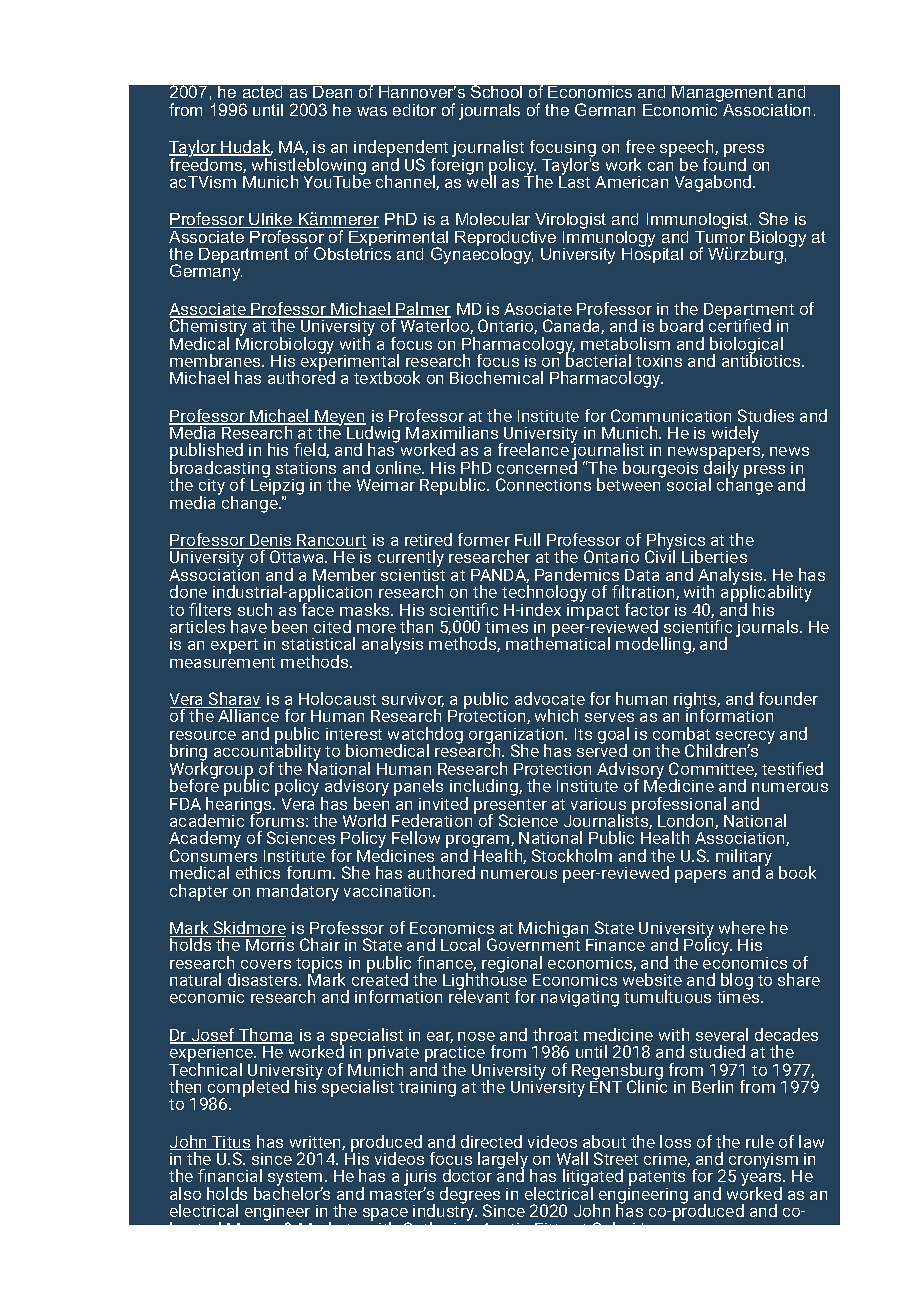 Image resolution: width=924 pixels, height=1308 pixels. Describe the element at coordinates (239, 805) in the screenshot. I see `hearings` at that location.
